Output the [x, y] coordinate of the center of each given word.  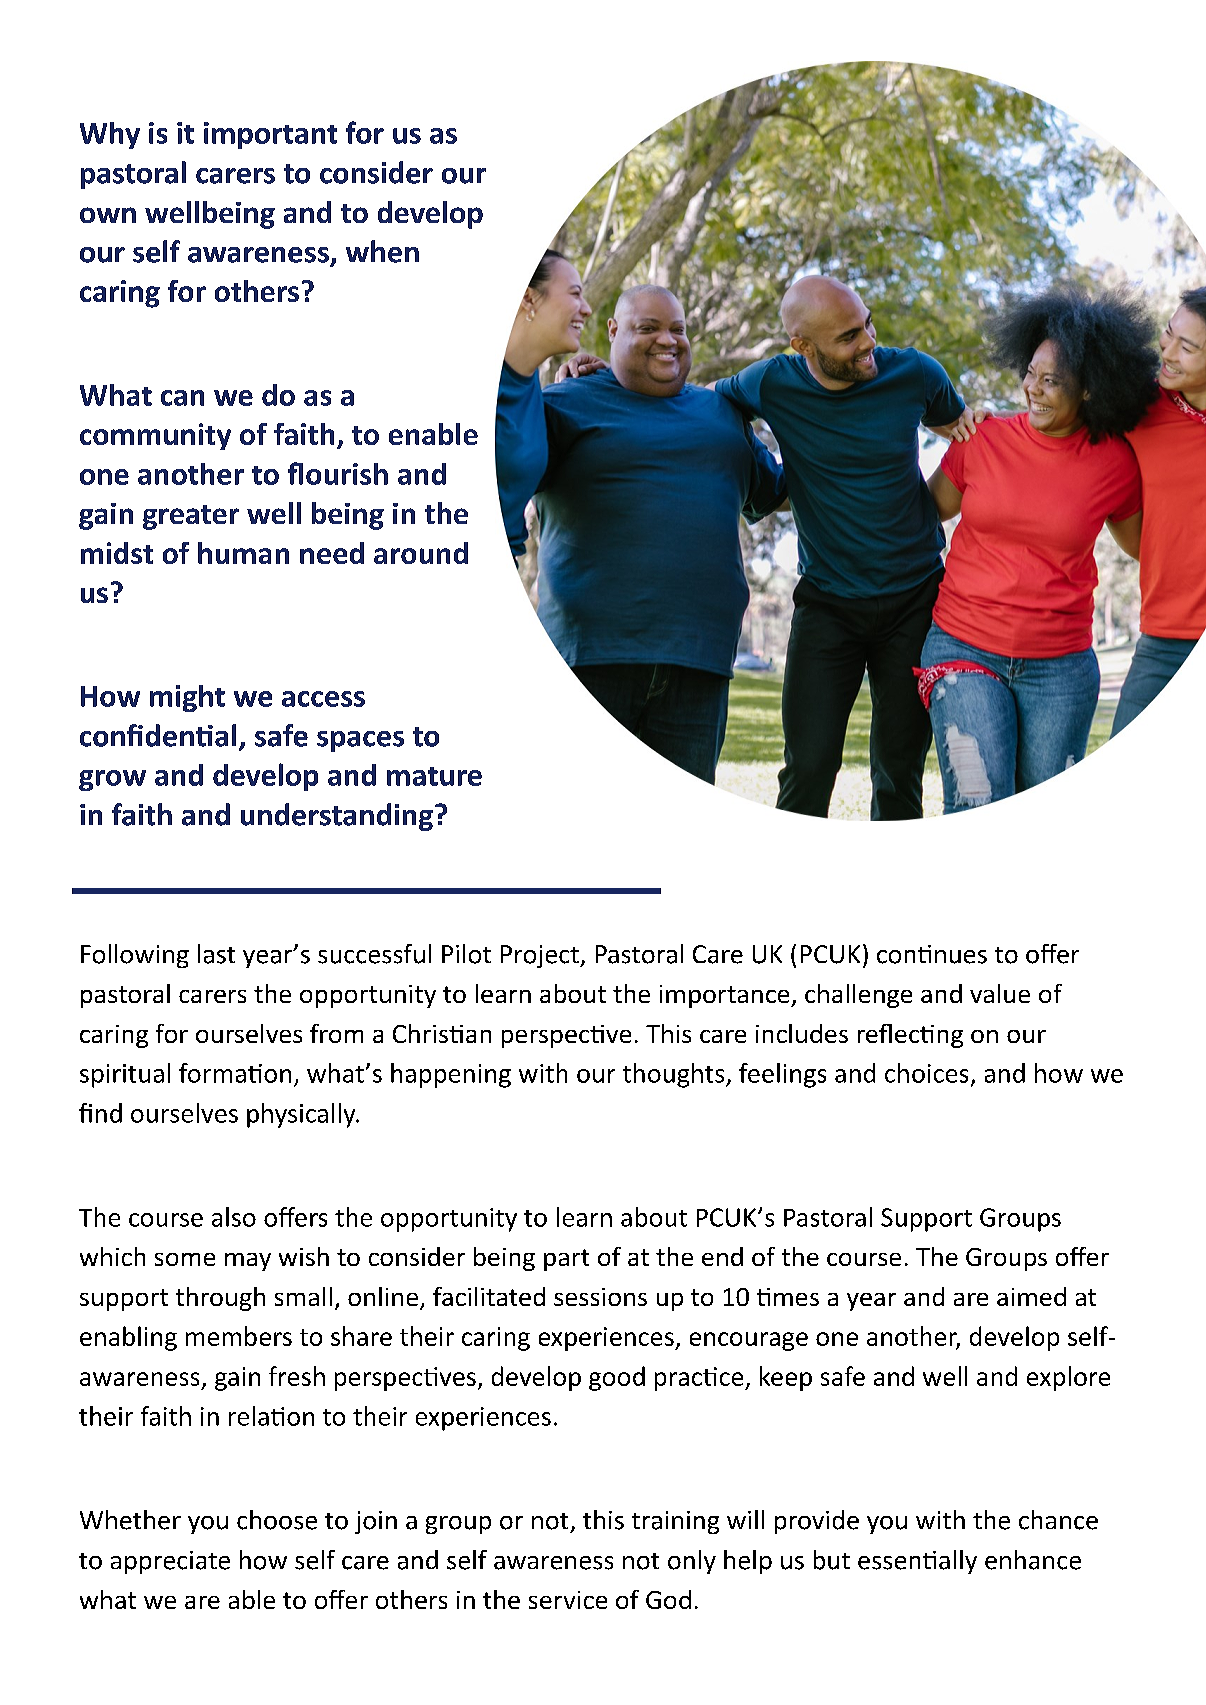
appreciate [170, 1562]
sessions [600, 1297]
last [216, 954]
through [220, 1299]
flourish [338, 473]
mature [434, 776]
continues [932, 954]
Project [541, 956]
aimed [1031, 1296]
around [421, 553]
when [382, 251]
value [1000, 993]
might [187, 698]
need [332, 553]
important [270, 135]
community [155, 436]
